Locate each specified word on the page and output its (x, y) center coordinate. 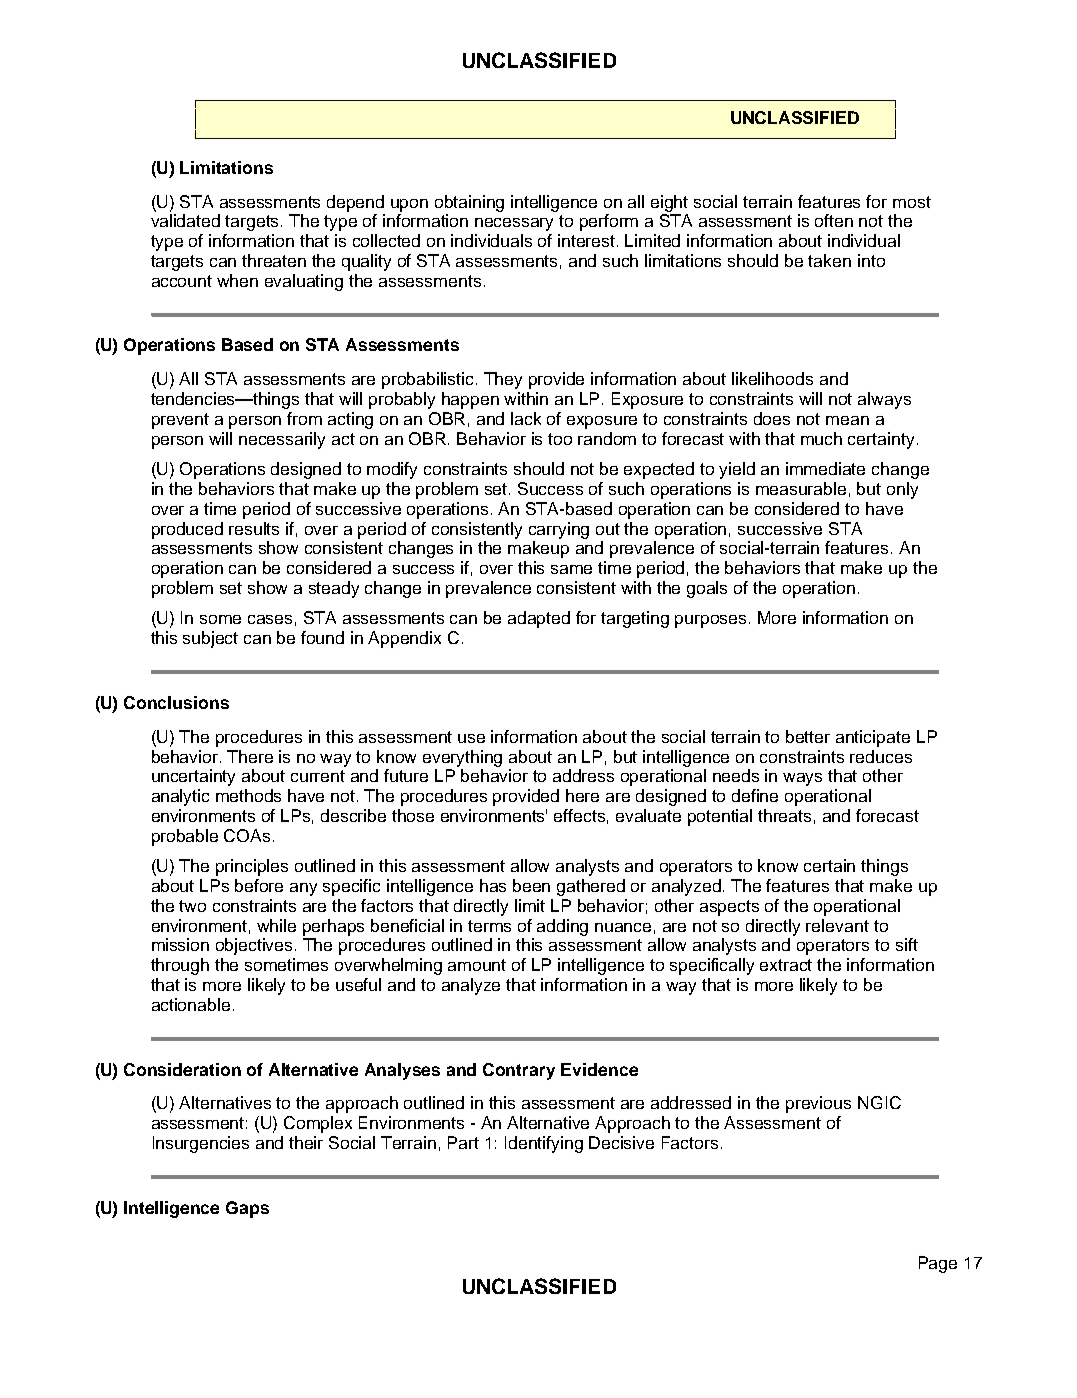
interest (588, 240)
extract (786, 965)
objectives (256, 946)
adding (562, 927)
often (834, 220)
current (318, 776)
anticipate (873, 738)
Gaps (247, 1209)
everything (462, 758)
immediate (825, 468)
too (560, 439)
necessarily (282, 440)
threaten (274, 260)
